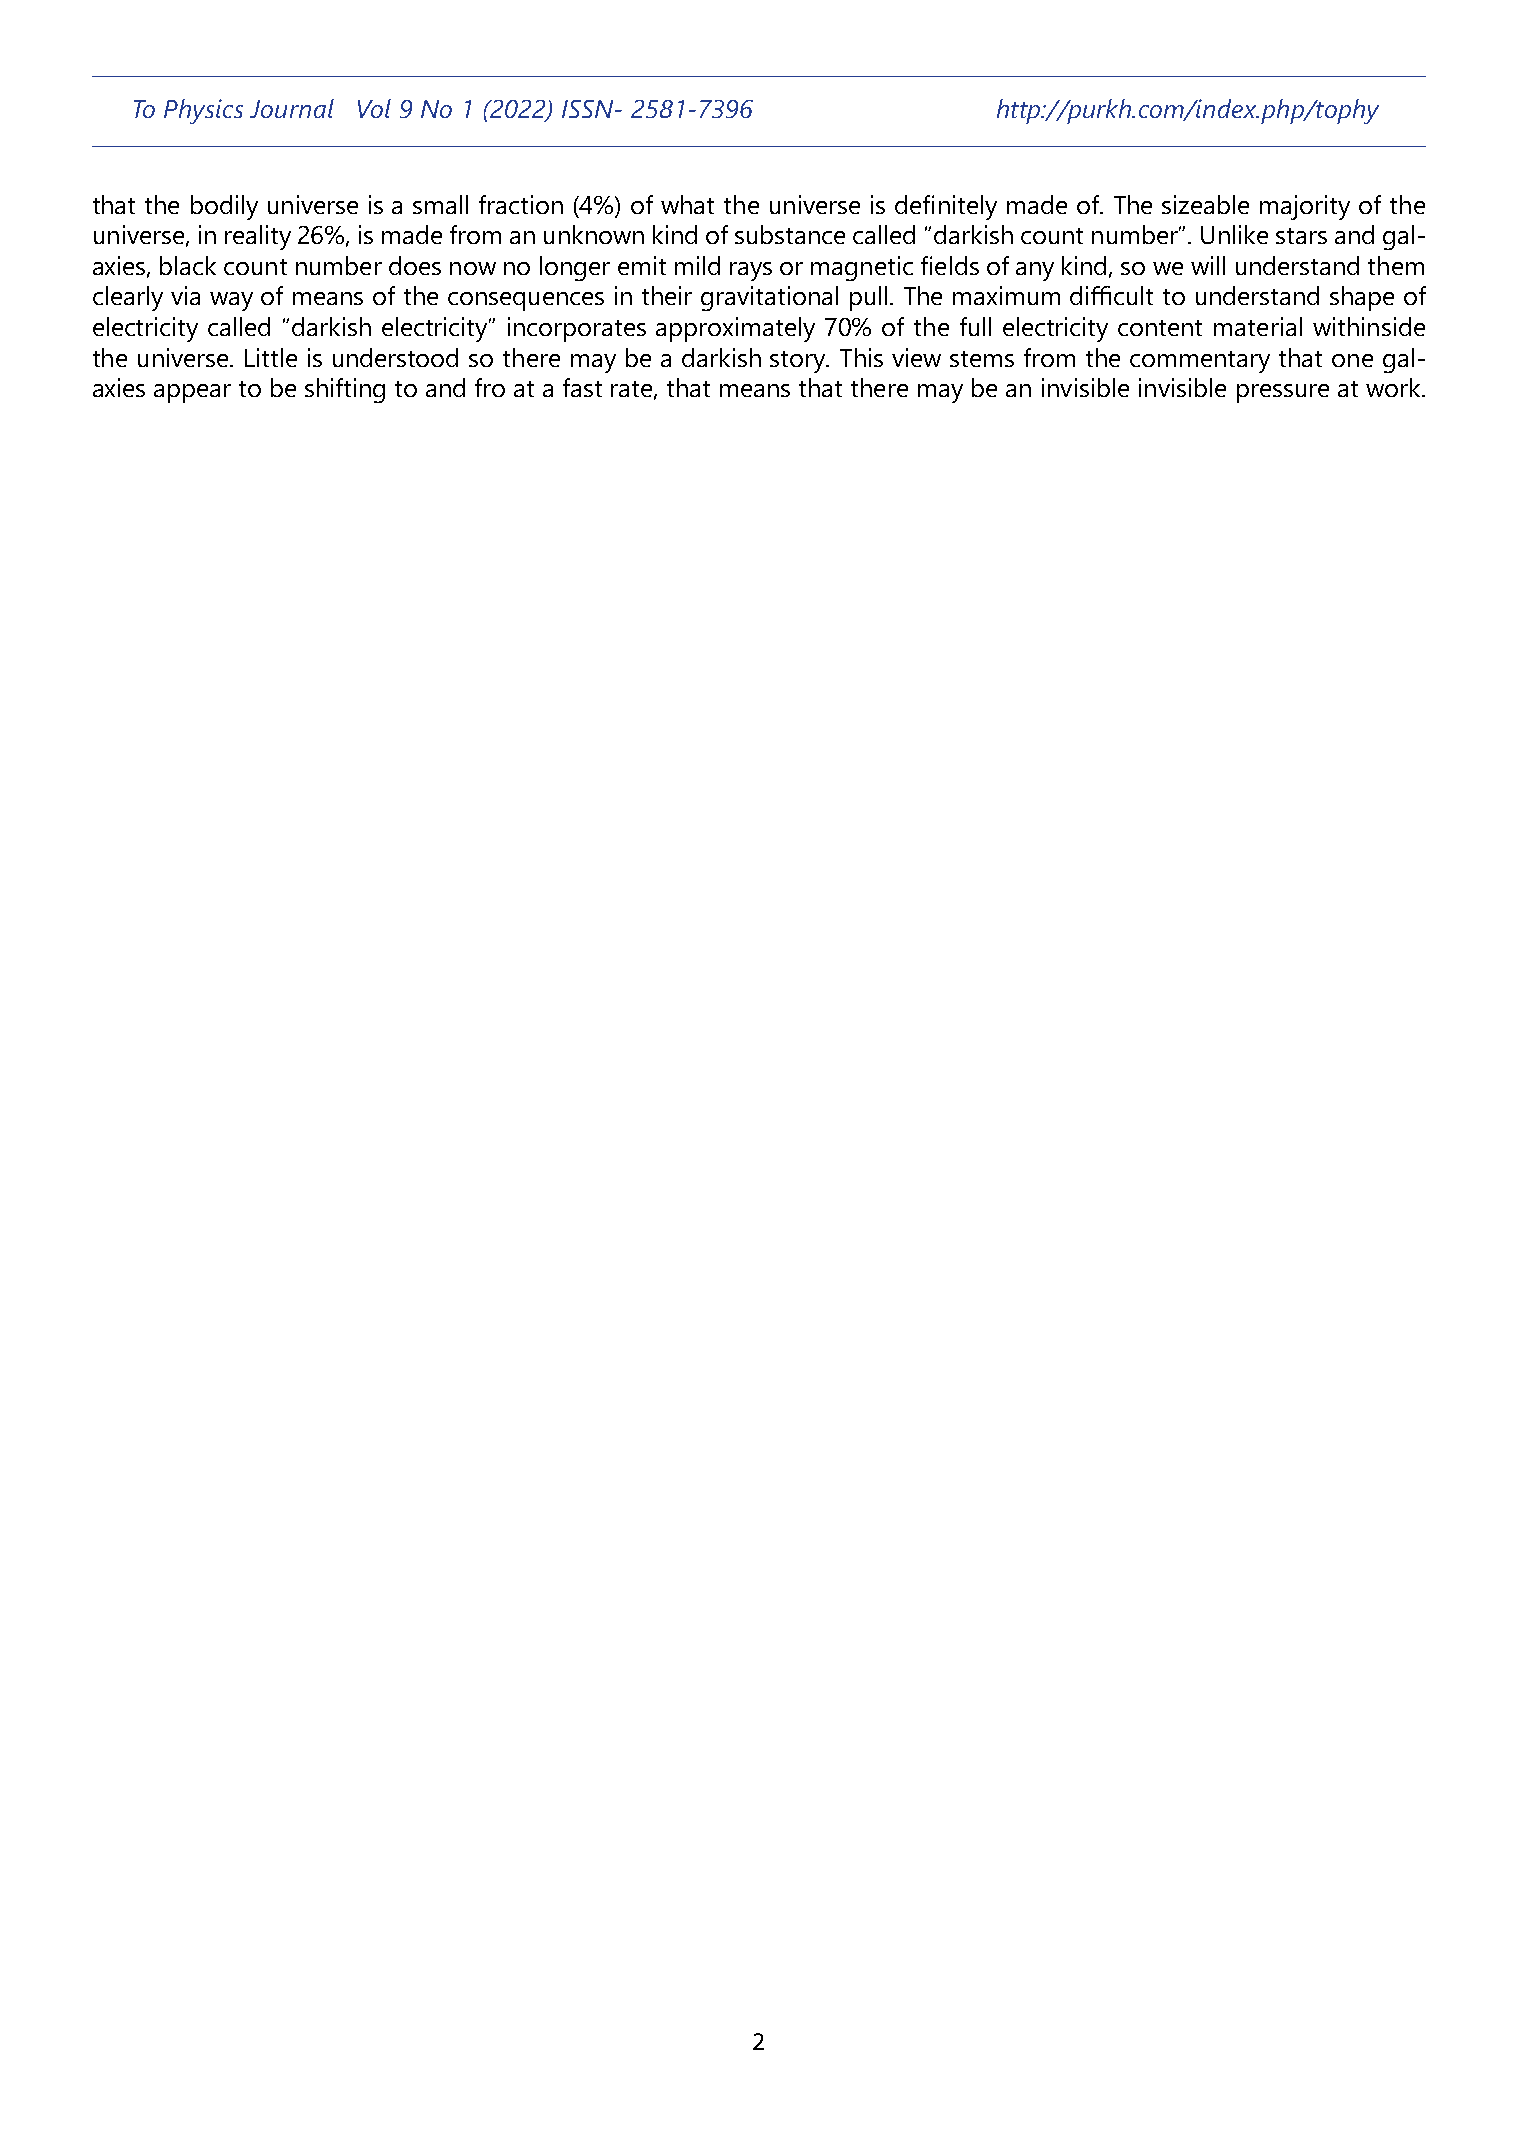 The image size is (1518, 2146). What do you see at coordinates (1205, 204) in the screenshot?
I see `sizeable` at bounding box center [1205, 204].
